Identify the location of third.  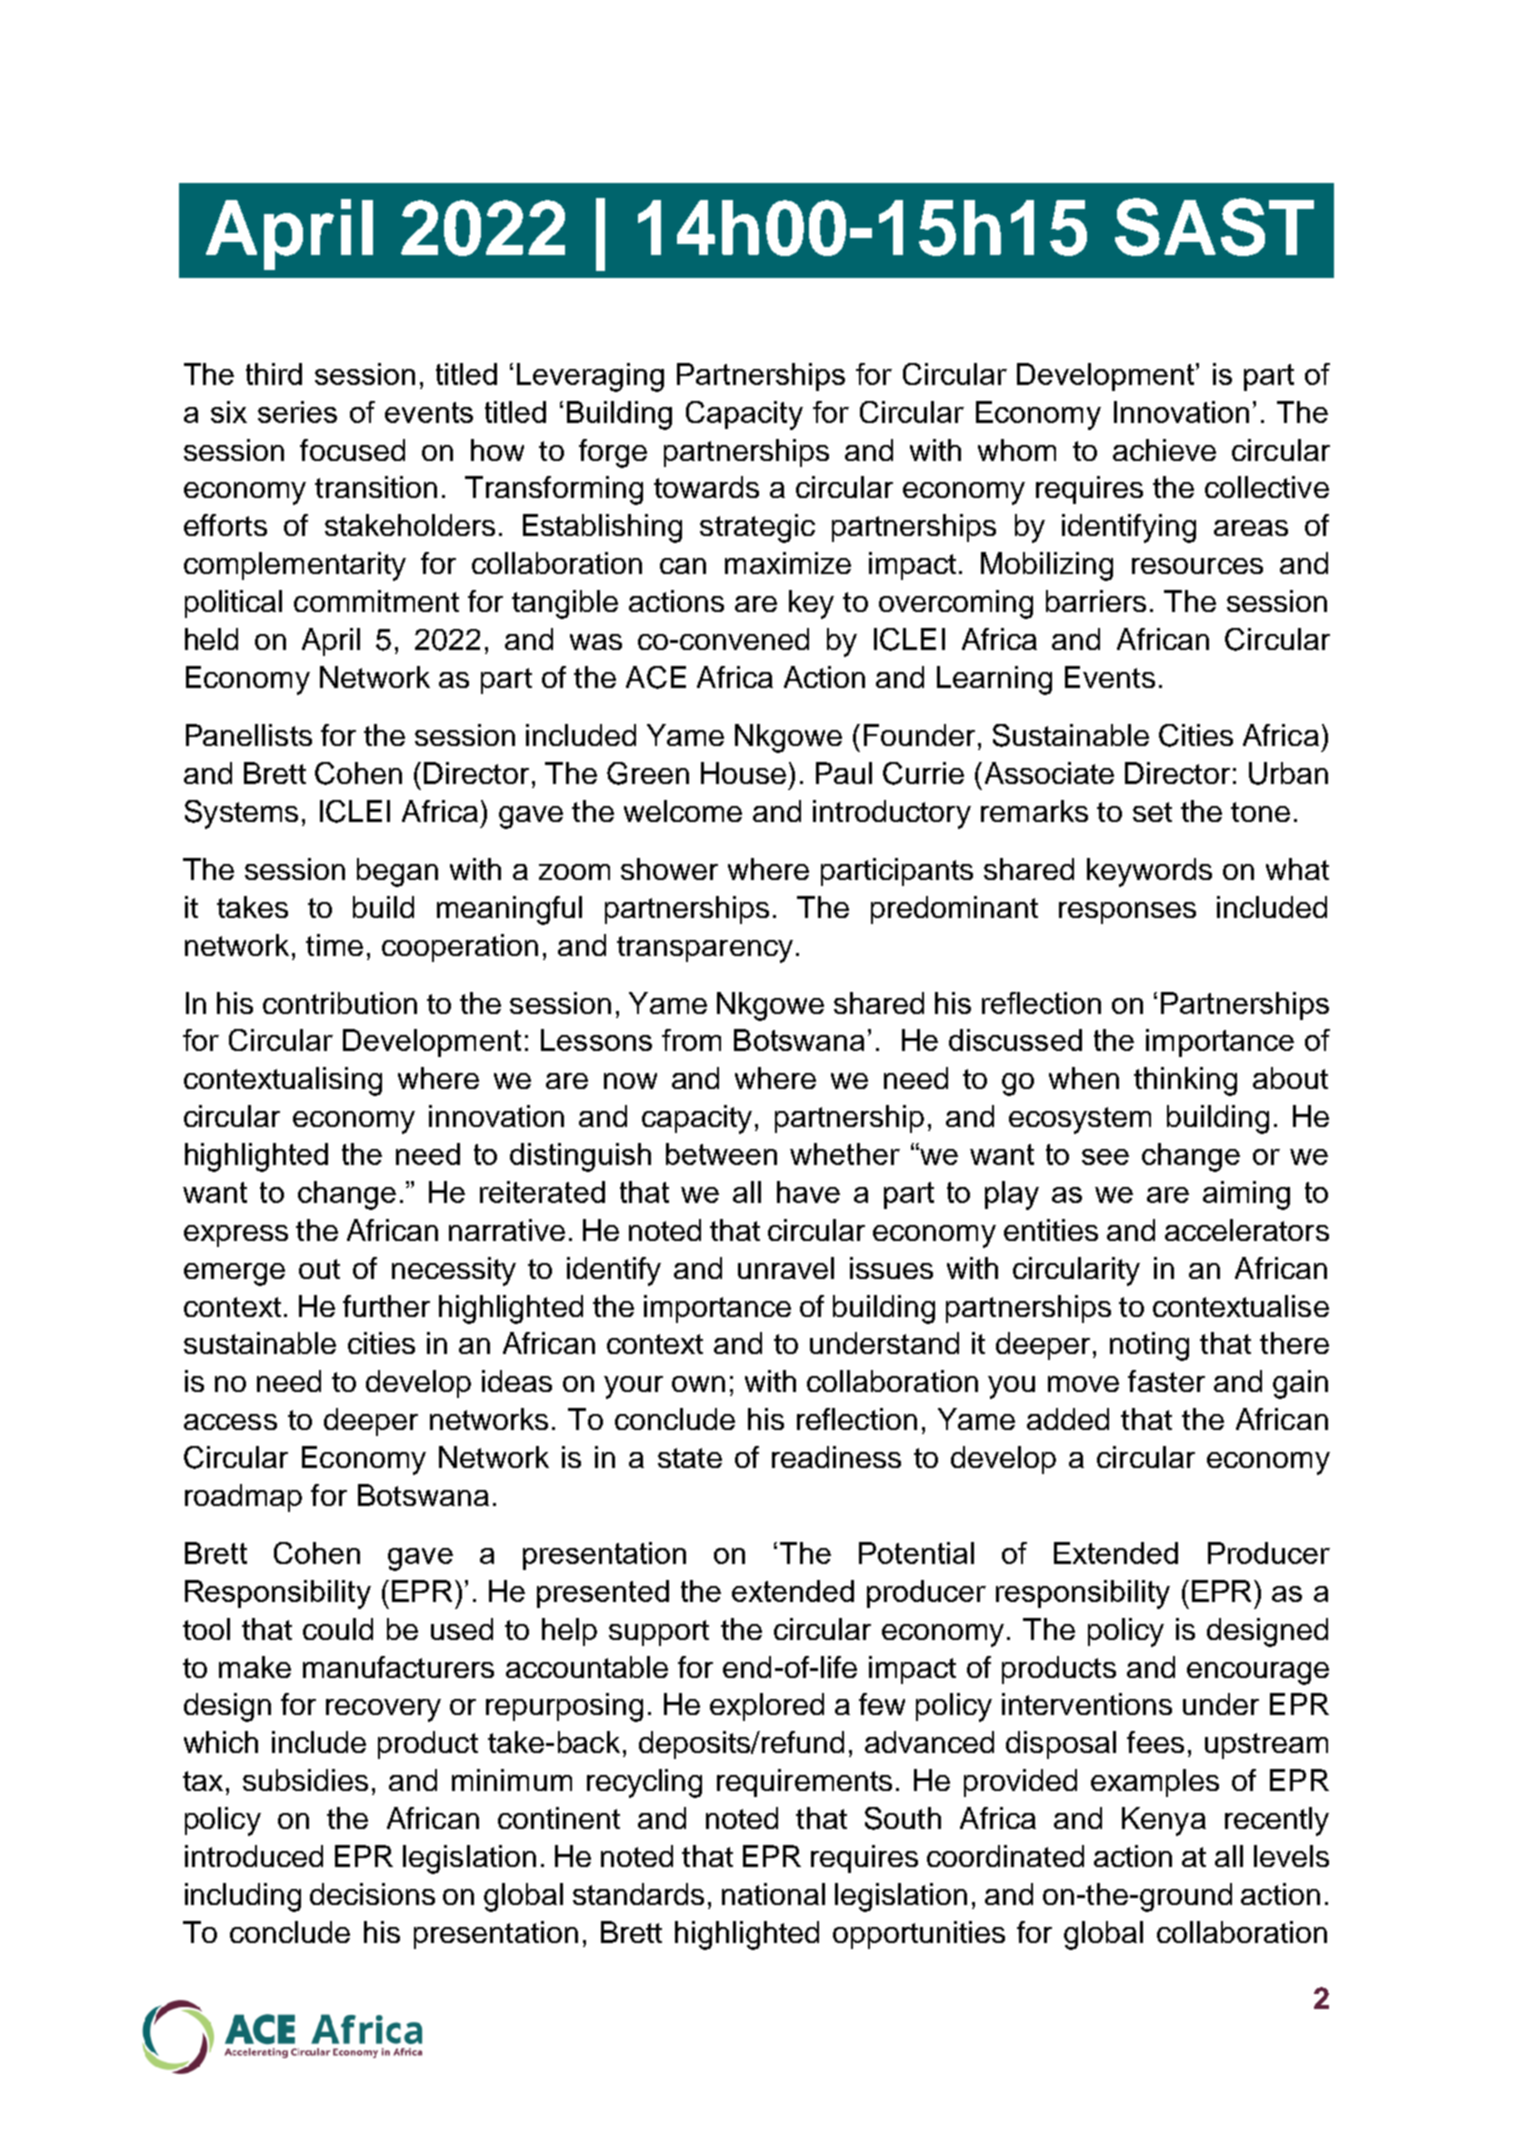
(274, 374).
